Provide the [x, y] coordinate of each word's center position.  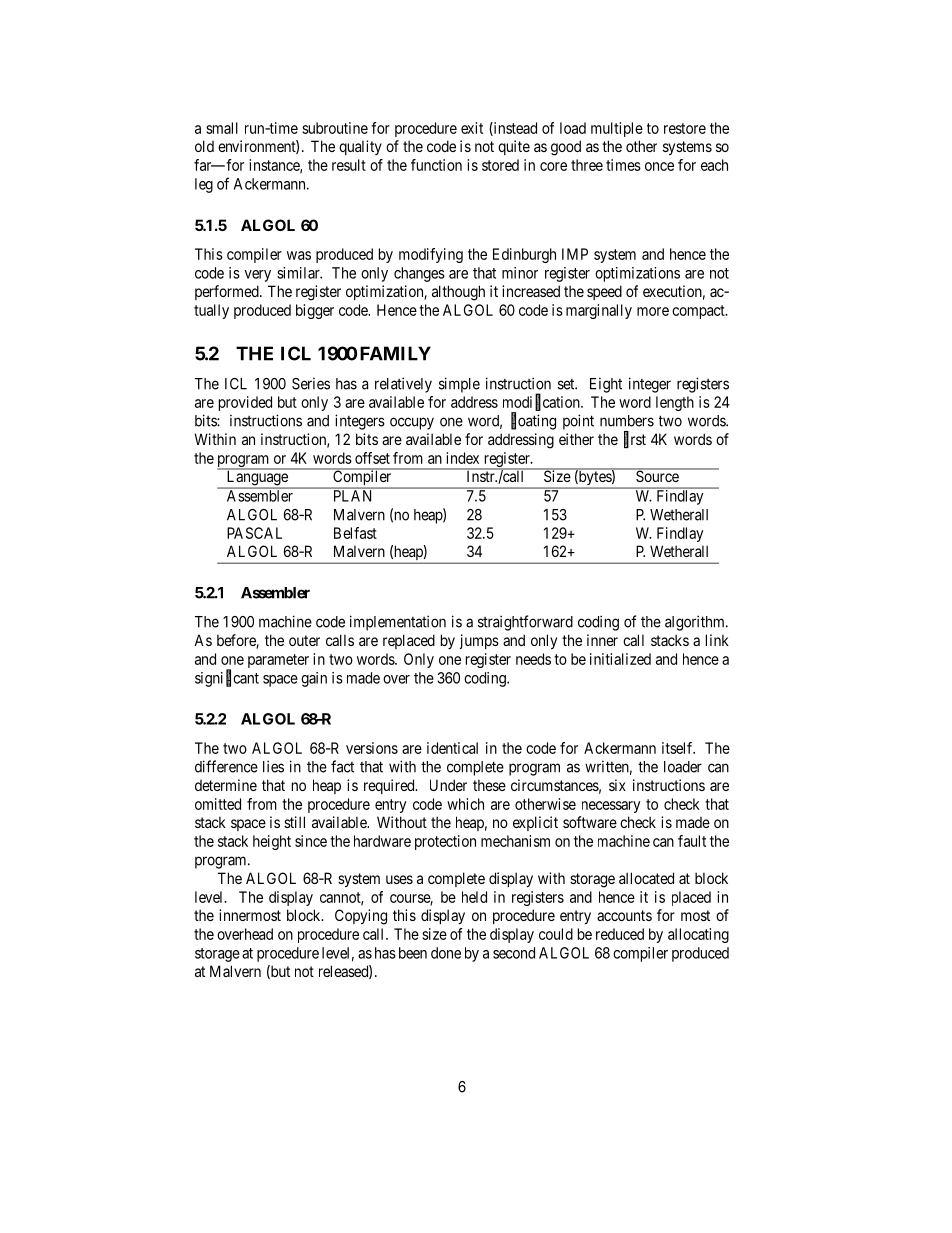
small [222, 128]
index [462, 458]
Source [657, 475]
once [659, 166]
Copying [361, 917]
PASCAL [254, 533]
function [436, 165]
